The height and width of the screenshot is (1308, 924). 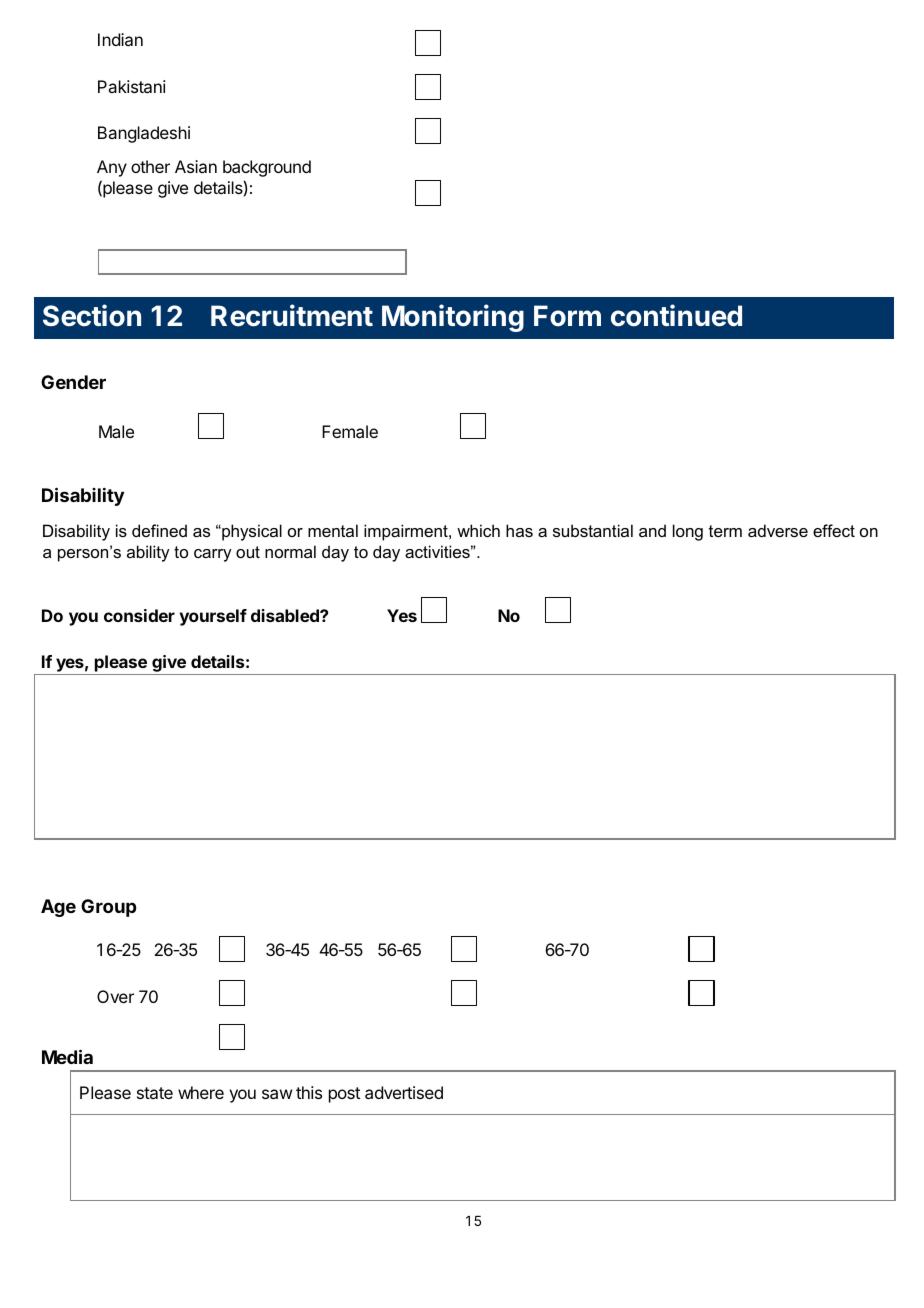 What do you see at coordinates (404, 1092) in the screenshot?
I see `advertised` at bounding box center [404, 1092].
